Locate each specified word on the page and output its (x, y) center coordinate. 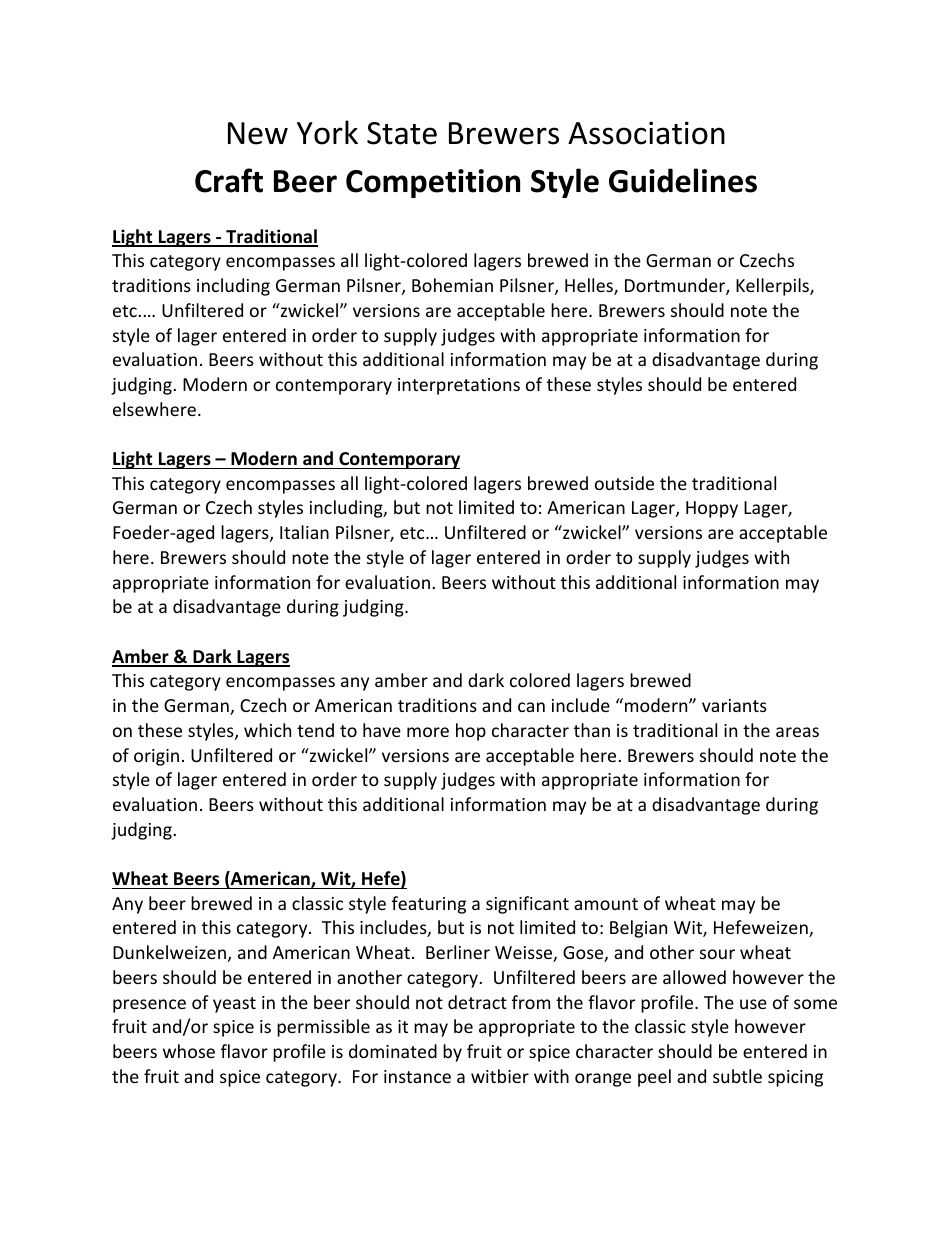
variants (734, 705)
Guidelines (683, 180)
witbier (500, 1076)
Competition (433, 183)
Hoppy (712, 509)
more (428, 732)
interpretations (459, 386)
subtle (737, 1076)
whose (189, 1051)
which (267, 730)
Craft (229, 180)
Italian (304, 532)
